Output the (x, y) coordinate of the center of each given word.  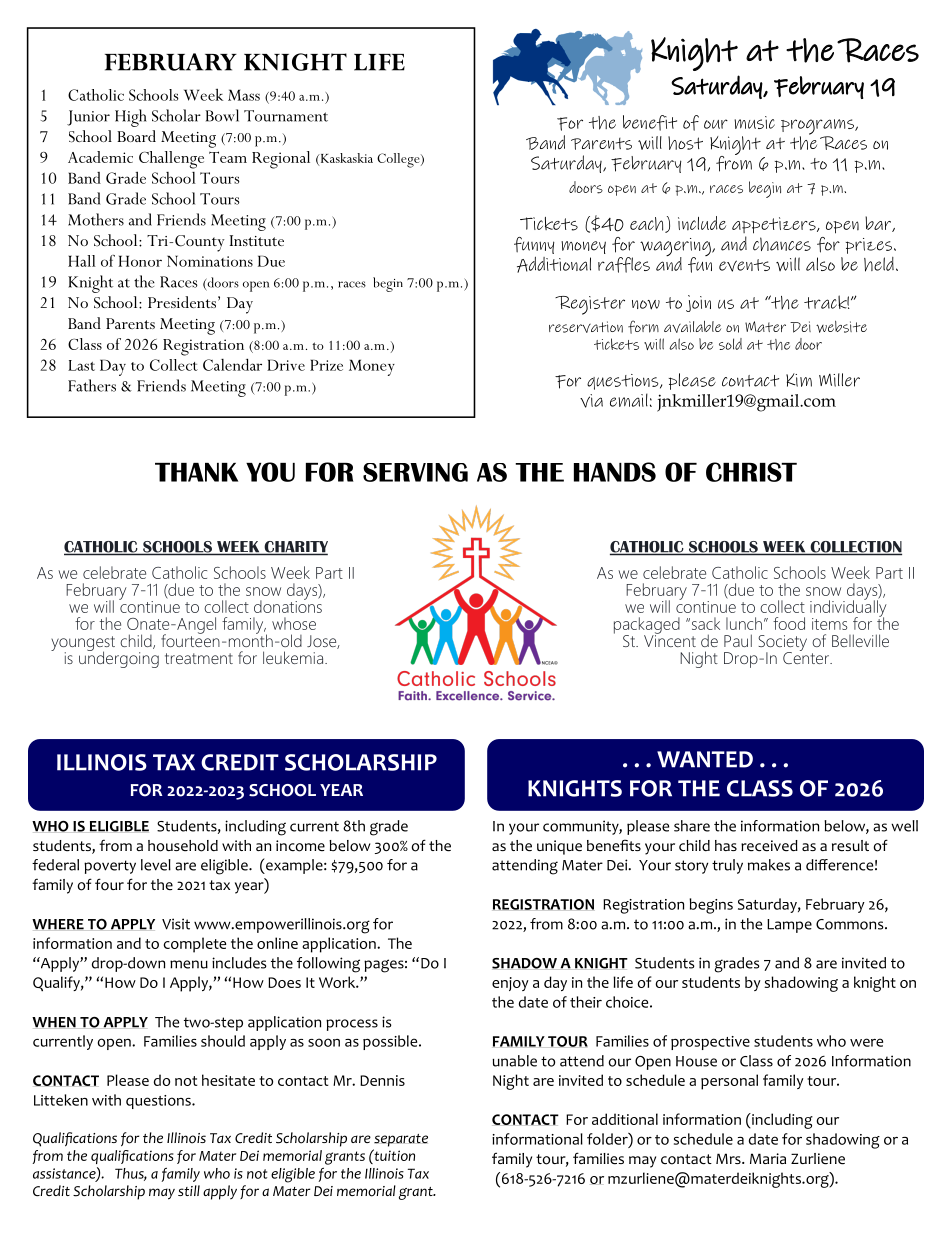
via (591, 401)
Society (782, 644)
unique (559, 847)
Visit (176, 924)
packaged (647, 626)
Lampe (789, 926)
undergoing (119, 658)
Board (136, 136)
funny (534, 245)
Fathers (92, 385)
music (754, 122)
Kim (799, 380)
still (189, 1190)
